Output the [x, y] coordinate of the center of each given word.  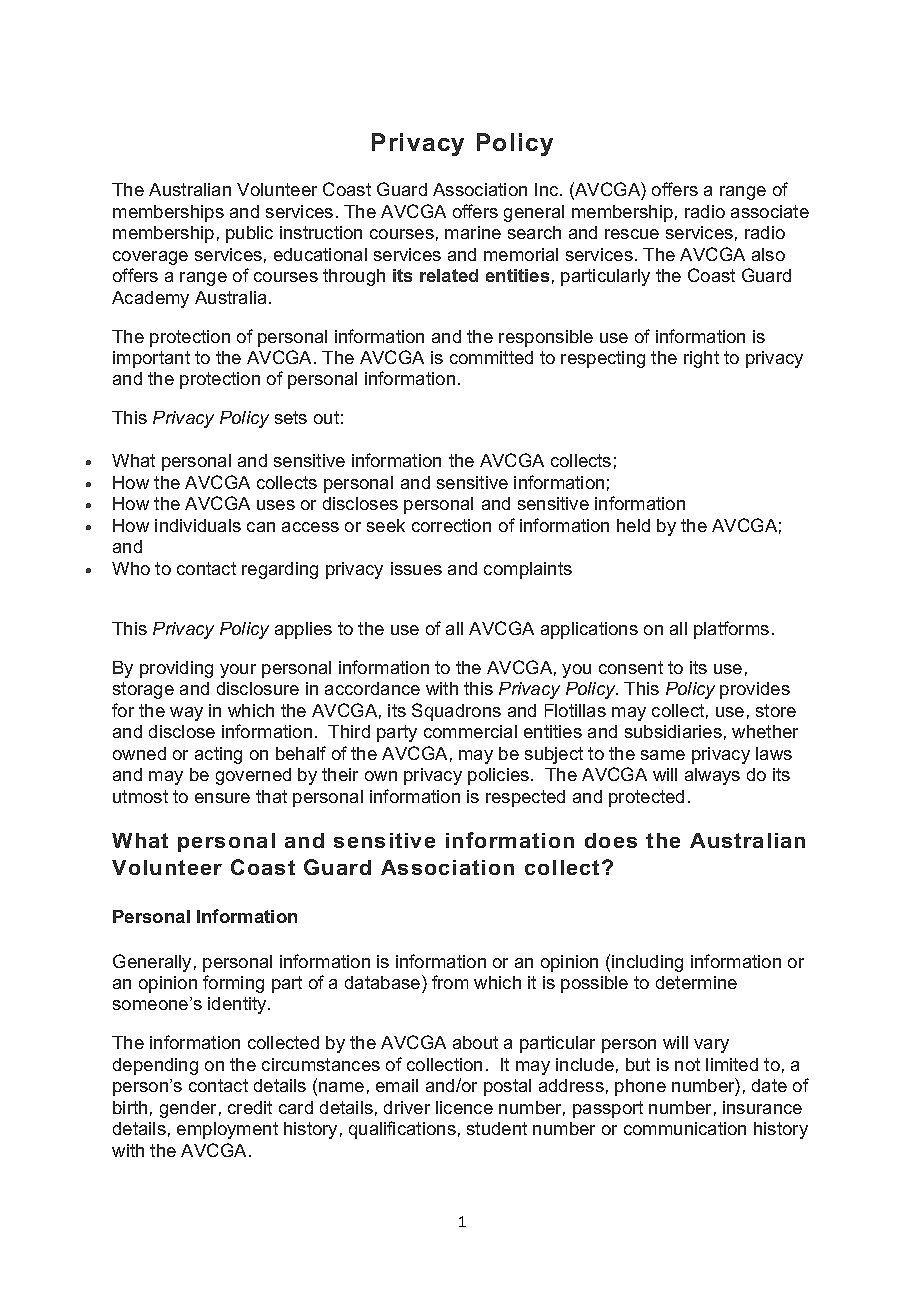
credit [250, 1107]
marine [473, 232]
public [249, 234]
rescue [632, 234]
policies [500, 776]
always [712, 776]
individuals [198, 525]
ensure [222, 798]
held [633, 525]
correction [451, 525]
